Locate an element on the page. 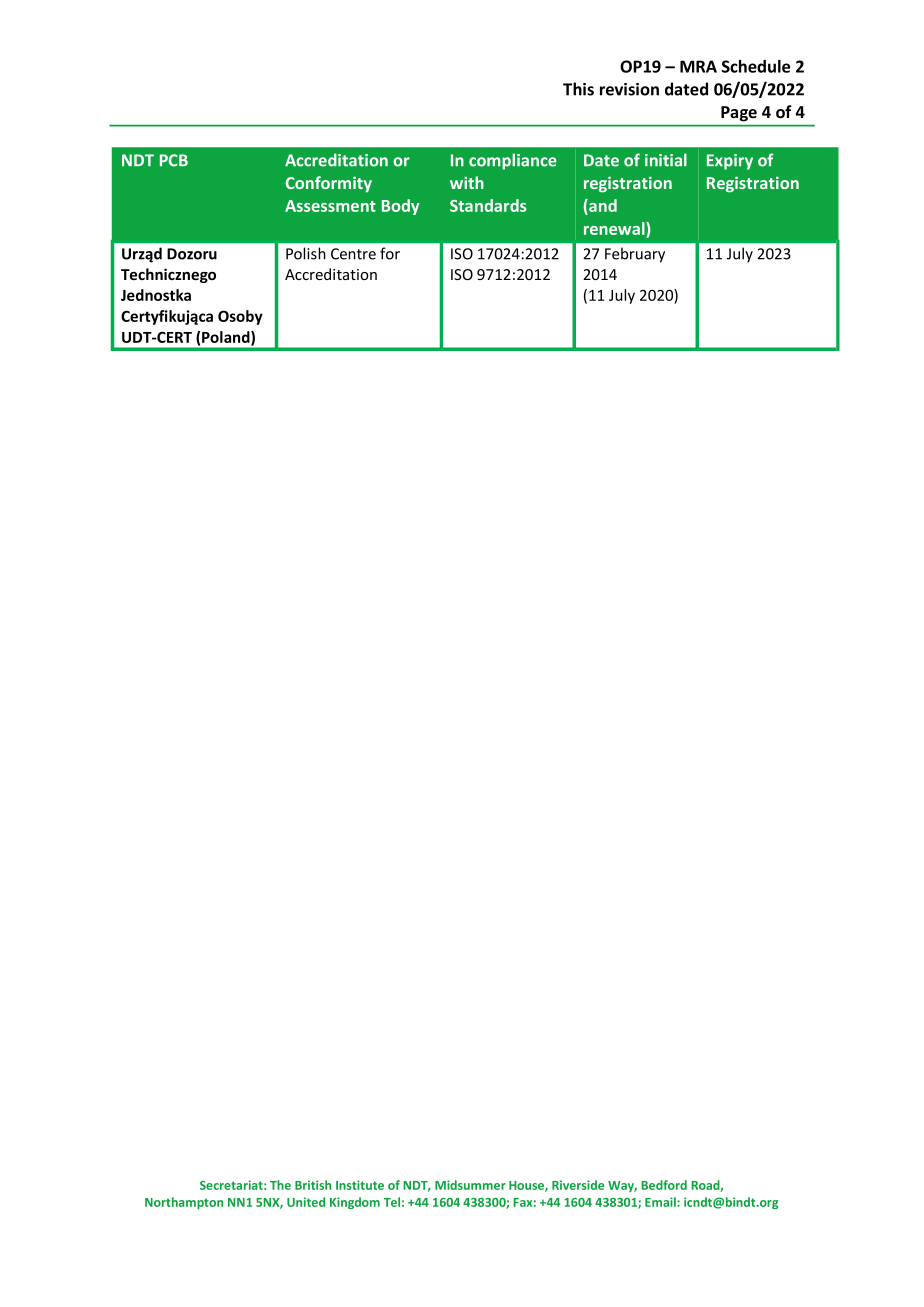 The width and height of the page is (924, 1307). Midsummer is located at coordinates (470, 1185).
